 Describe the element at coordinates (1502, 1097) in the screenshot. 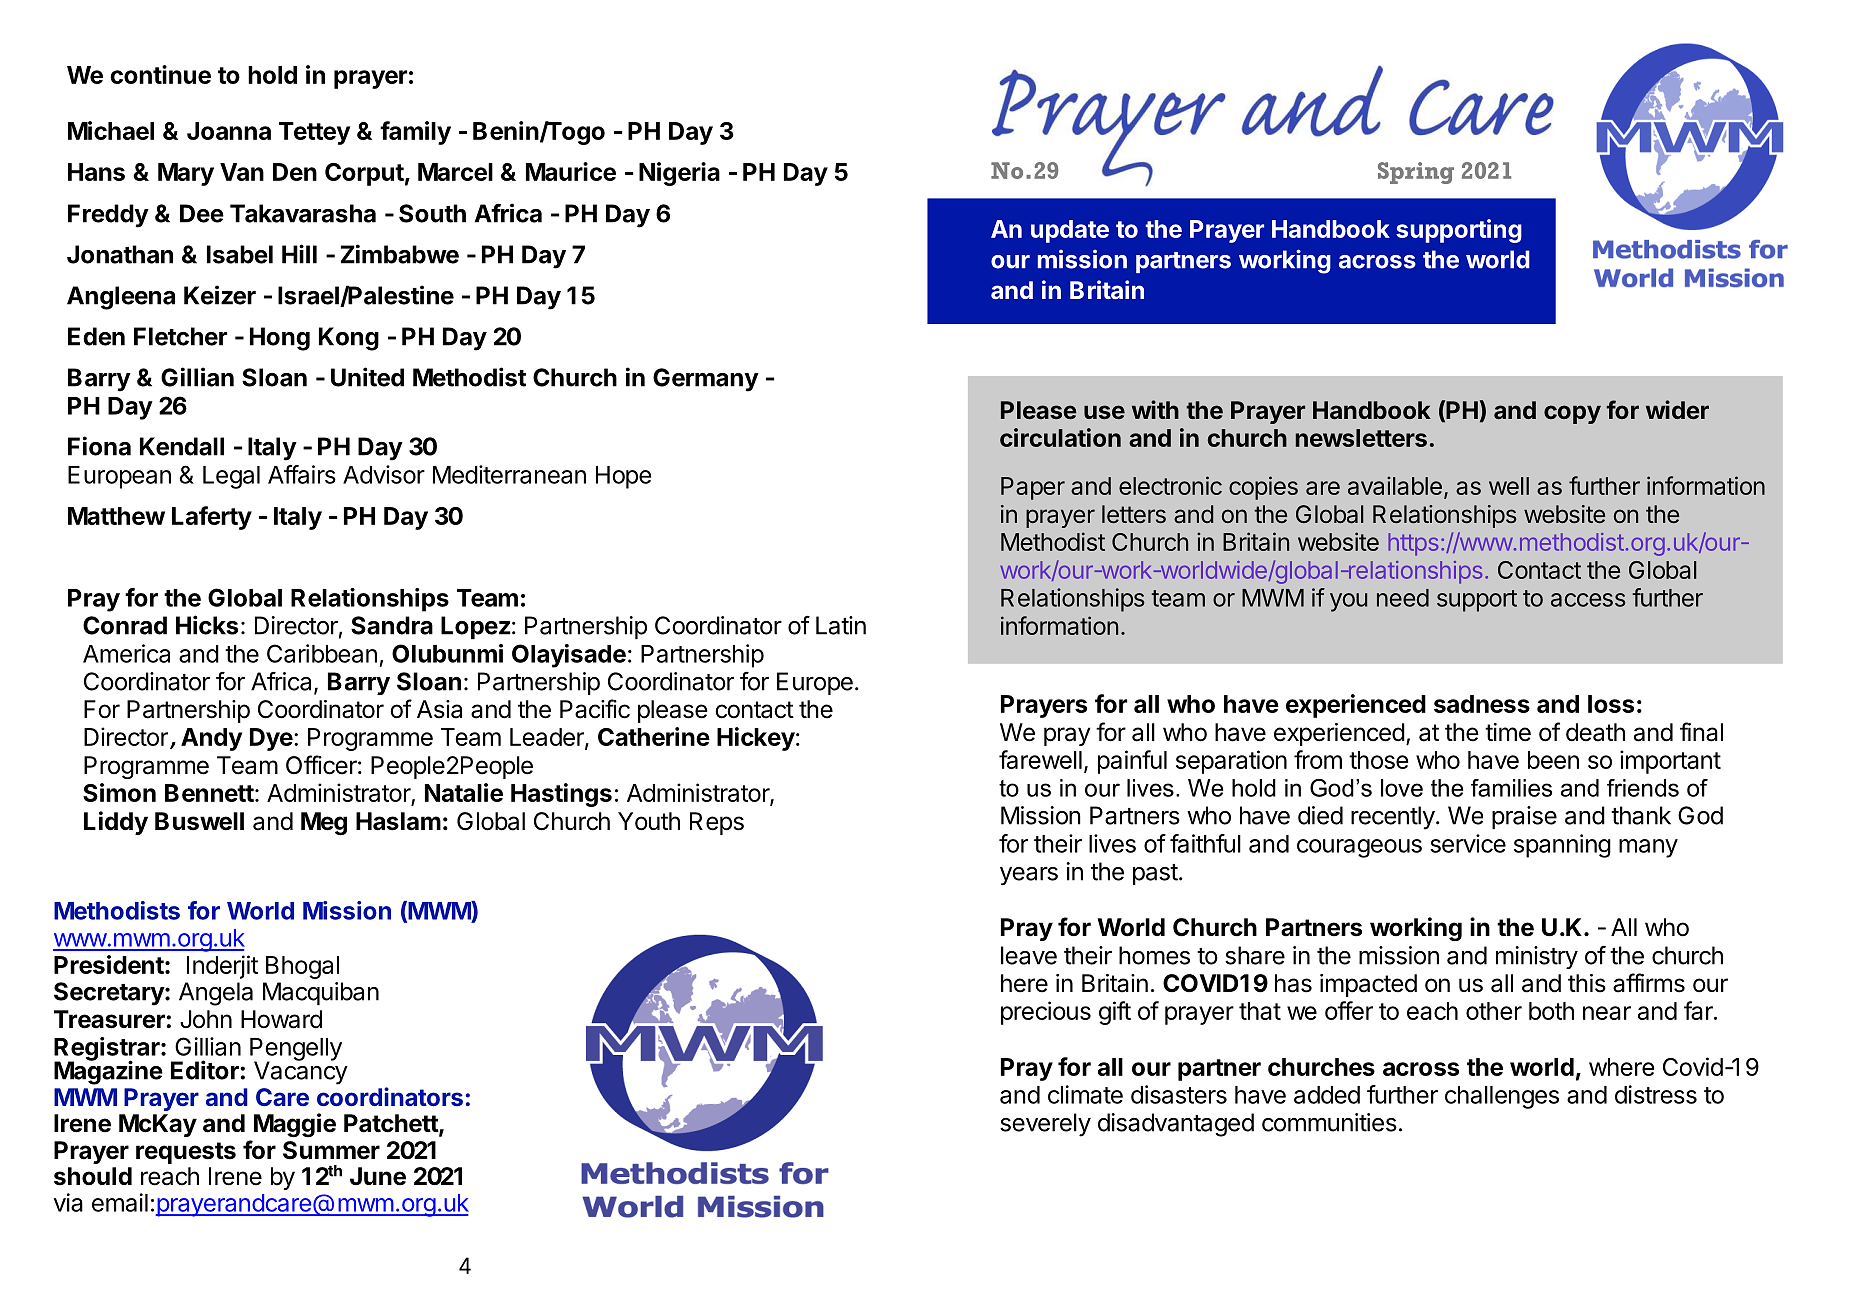

I see `challenges` at that location.
